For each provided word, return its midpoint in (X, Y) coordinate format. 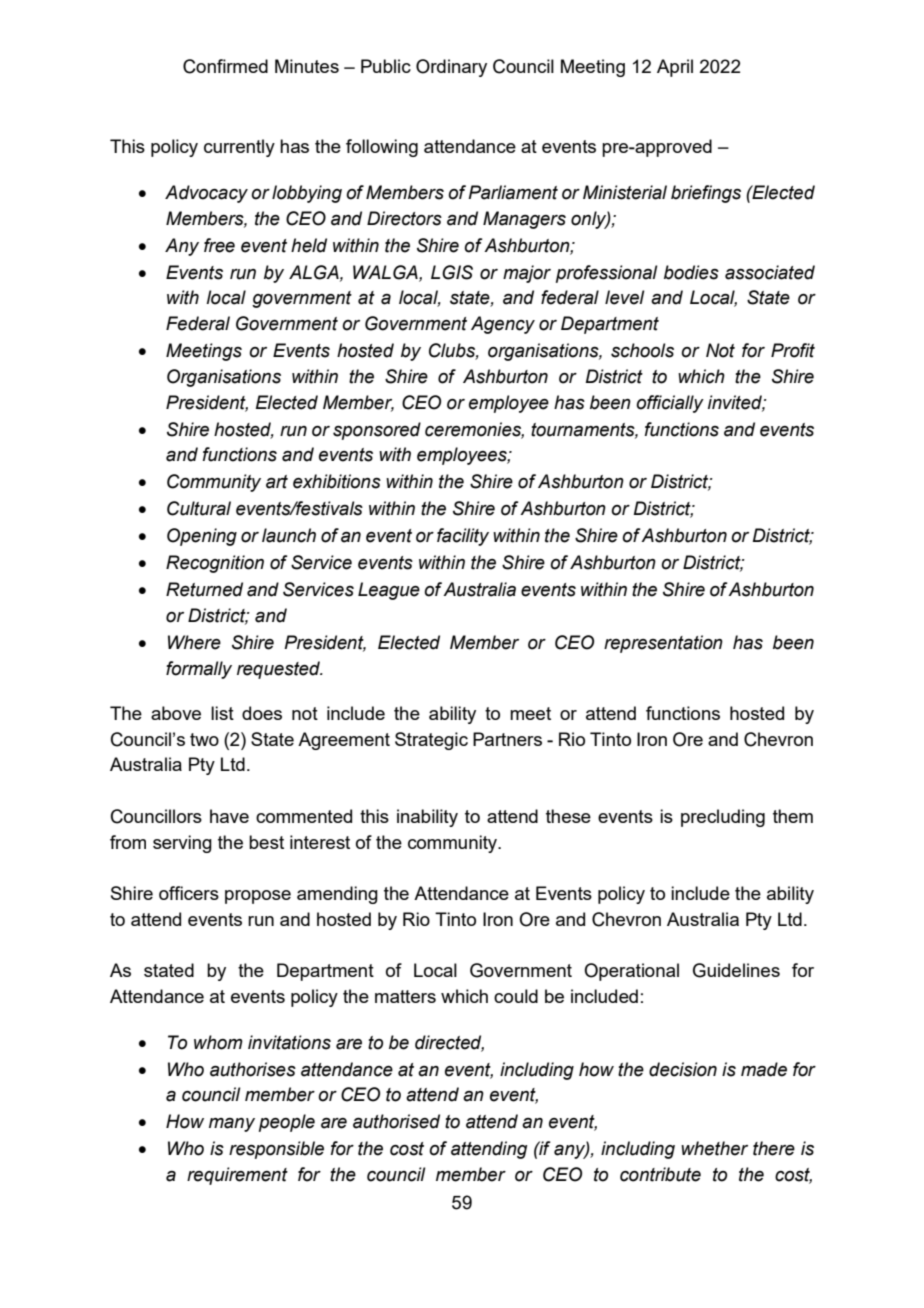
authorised (396, 1121)
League (389, 591)
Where (194, 642)
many (232, 1125)
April (675, 68)
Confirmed (225, 66)
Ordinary (451, 68)
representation (663, 644)
